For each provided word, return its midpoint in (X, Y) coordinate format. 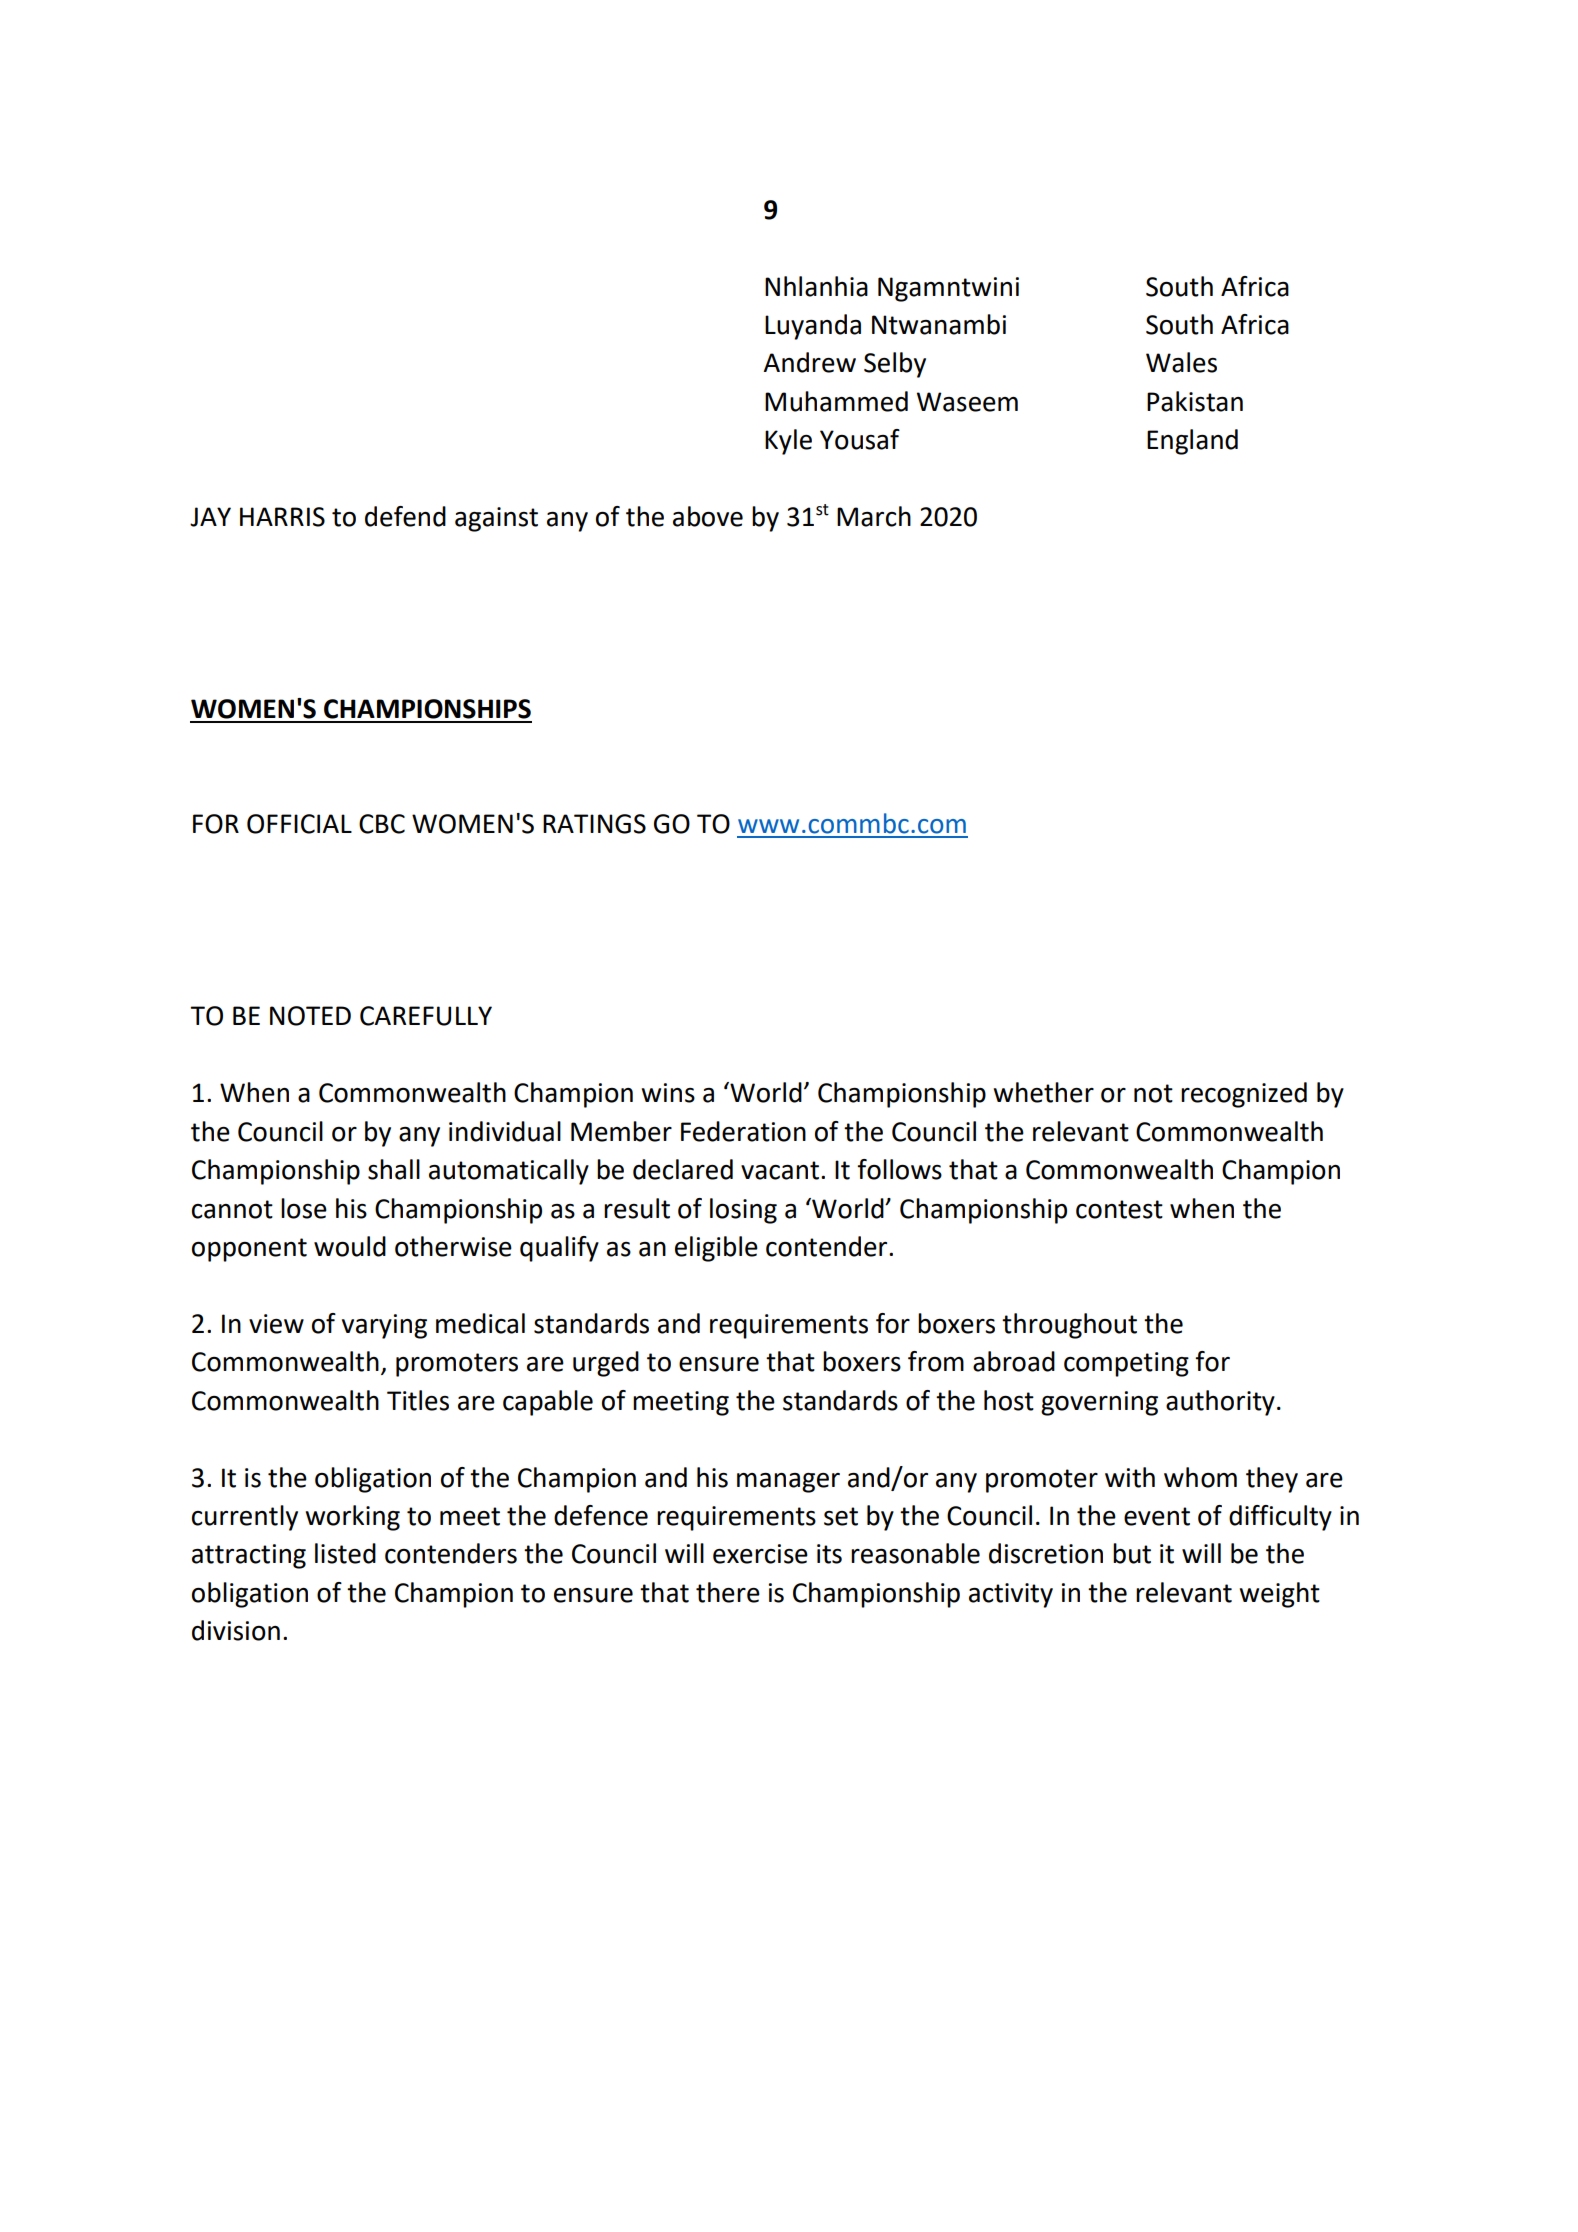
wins (668, 1093)
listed (345, 1553)
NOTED (310, 1016)
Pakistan (1195, 401)
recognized (1244, 1095)
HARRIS (282, 517)
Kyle (788, 442)
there (728, 1592)
